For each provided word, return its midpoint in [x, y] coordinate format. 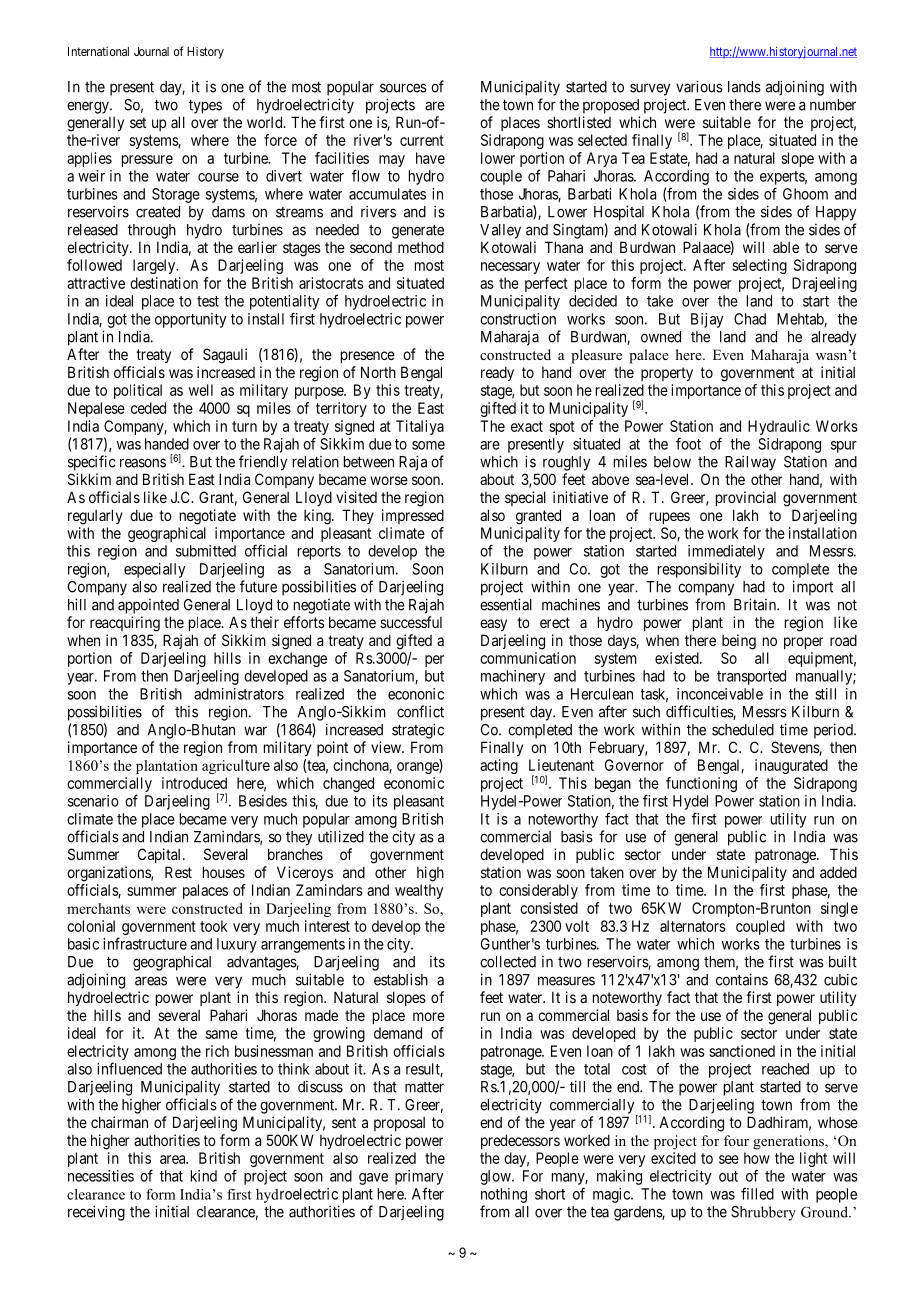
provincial [746, 498]
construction [518, 319]
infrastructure [145, 943]
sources [403, 88]
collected [508, 962]
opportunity [190, 320]
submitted [206, 551]
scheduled [743, 730]
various [699, 86]
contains [742, 979]
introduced [194, 783]
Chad [750, 319]
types [205, 106]
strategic [418, 731]
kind [204, 1176]
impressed [413, 516]
